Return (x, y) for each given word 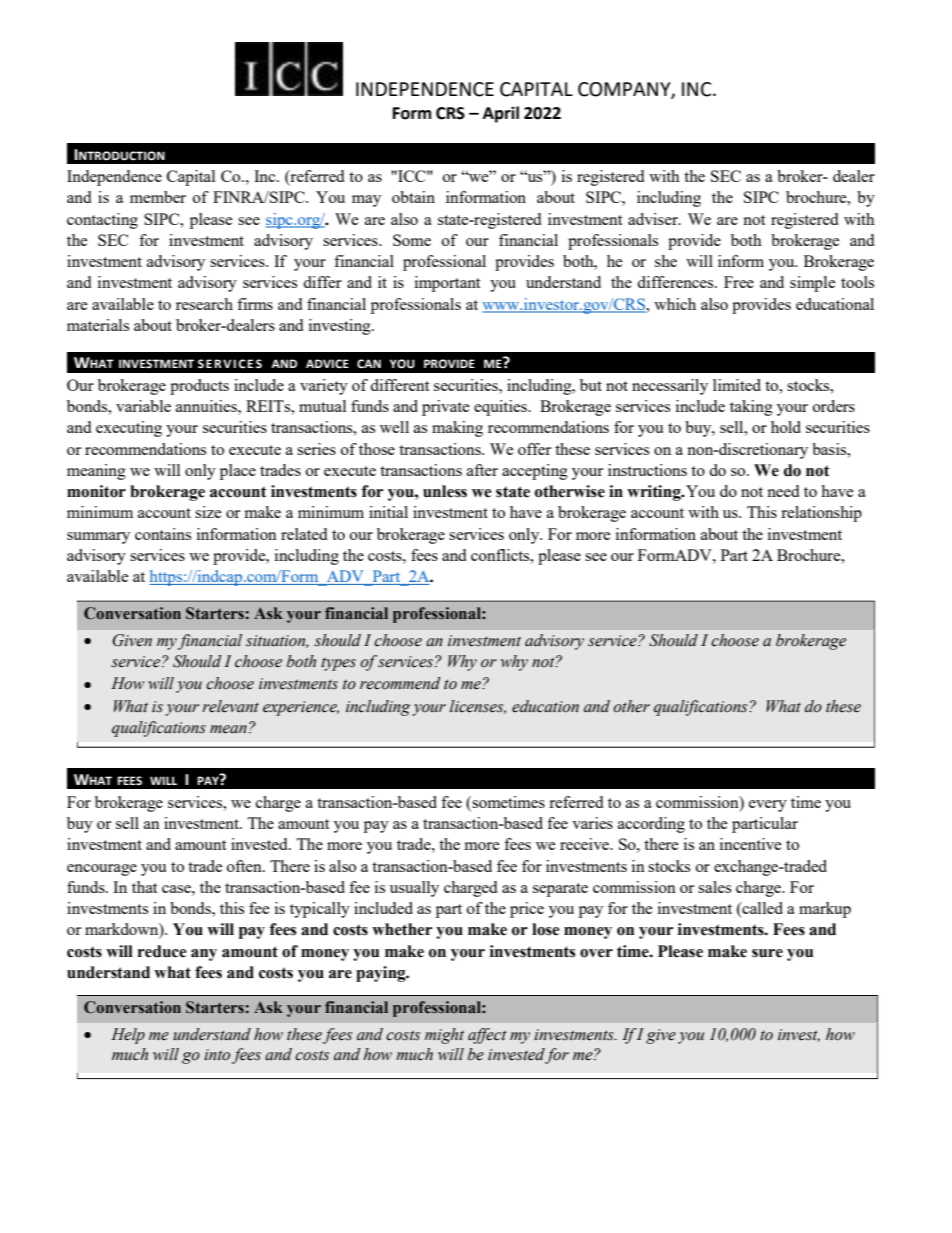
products (199, 387)
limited (737, 385)
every (768, 806)
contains (163, 534)
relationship (821, 514)
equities (501, 408)
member (158, 197)
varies (592, 823)
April (501, 114)
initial (388, 512)
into (218, 1056)
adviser (654, 219)
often (245, 866)
